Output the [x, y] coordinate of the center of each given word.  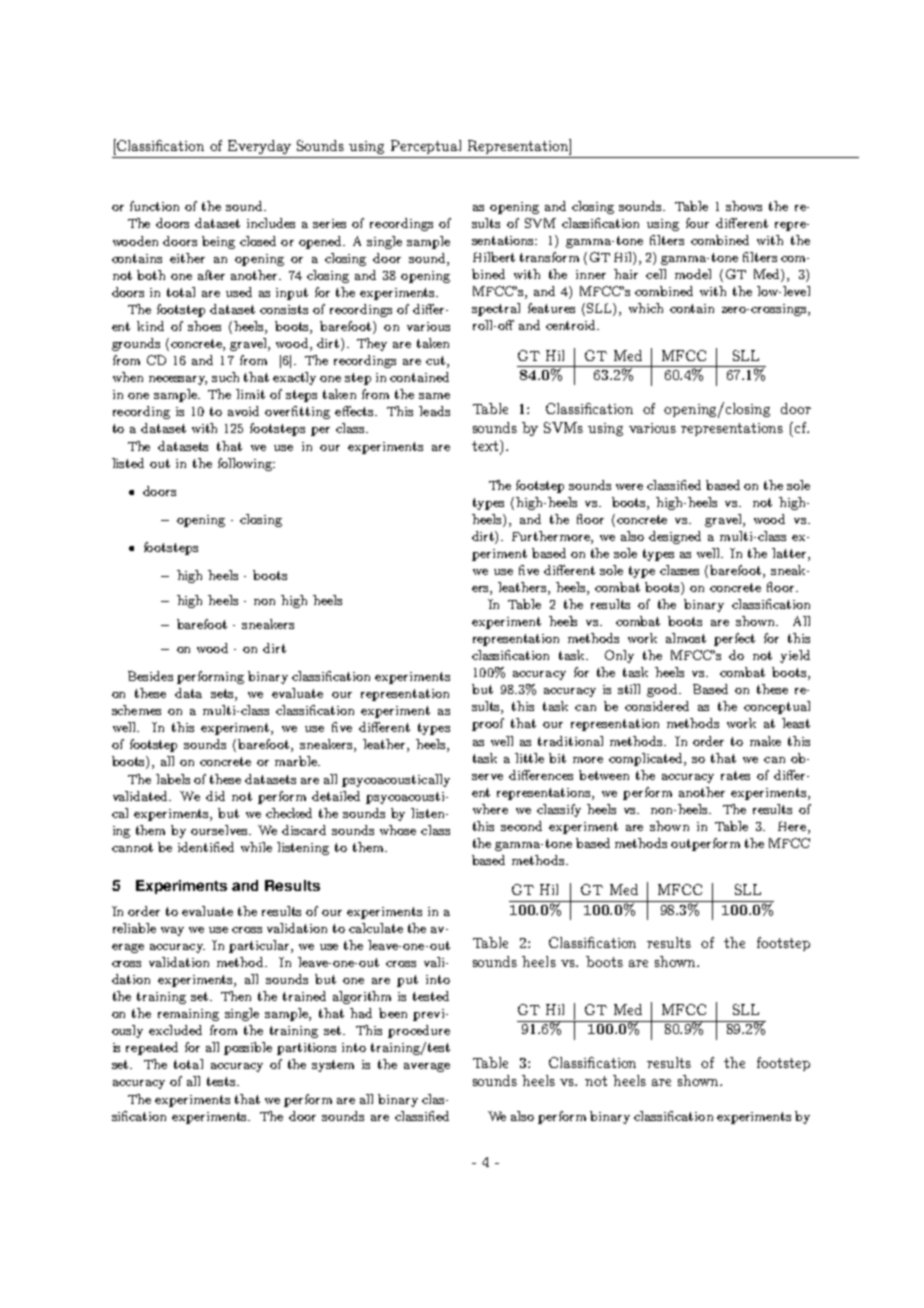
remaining [188, 1015]
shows [744, 206]
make [765, 741]
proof [488, 724]
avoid [243, 411]
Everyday [259, 147]
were [629, 487]
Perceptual [426, 147]
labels [173, 779]
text [486, 447]
